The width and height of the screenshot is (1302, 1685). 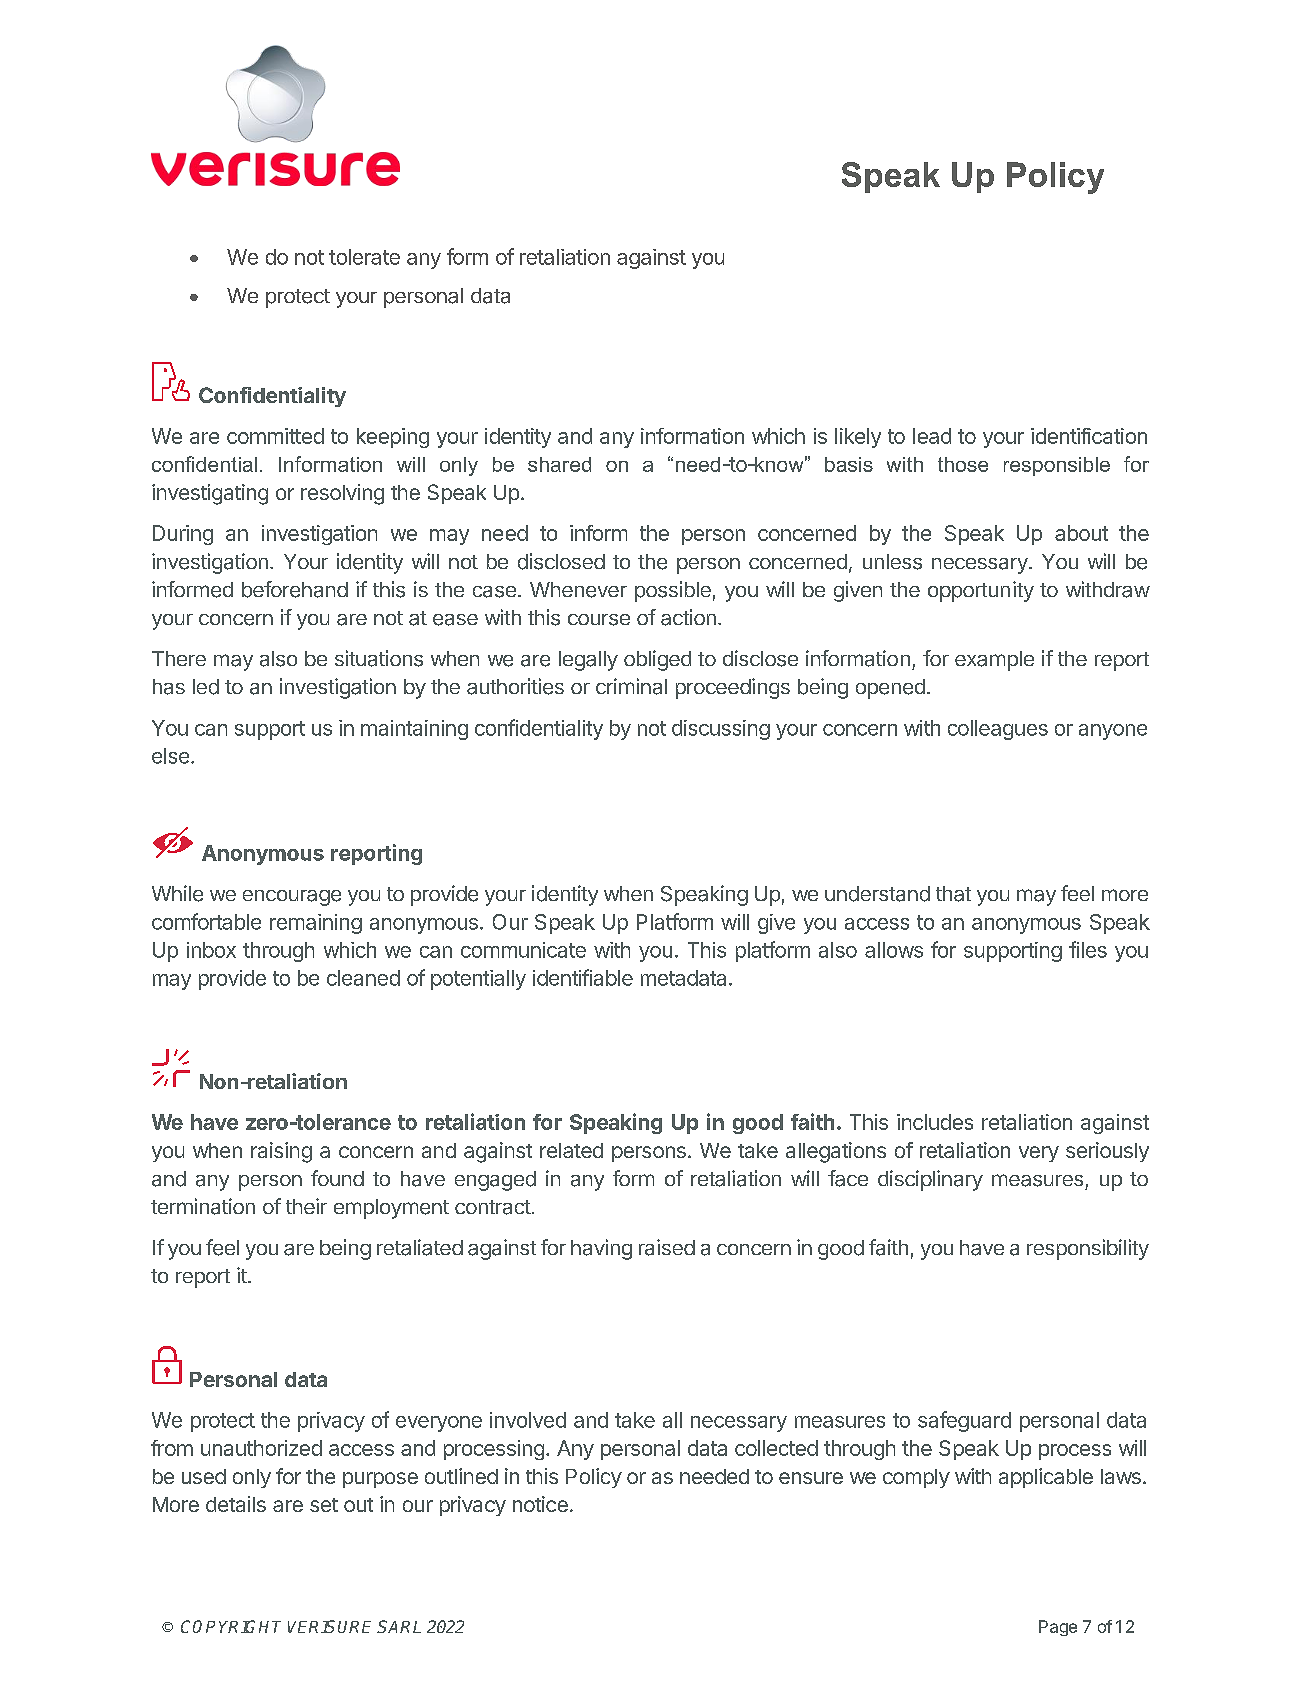 What do you see at coordinates (998, 730) in the screenshot?
I see `colleagues` at bounding box center [998, 730].
